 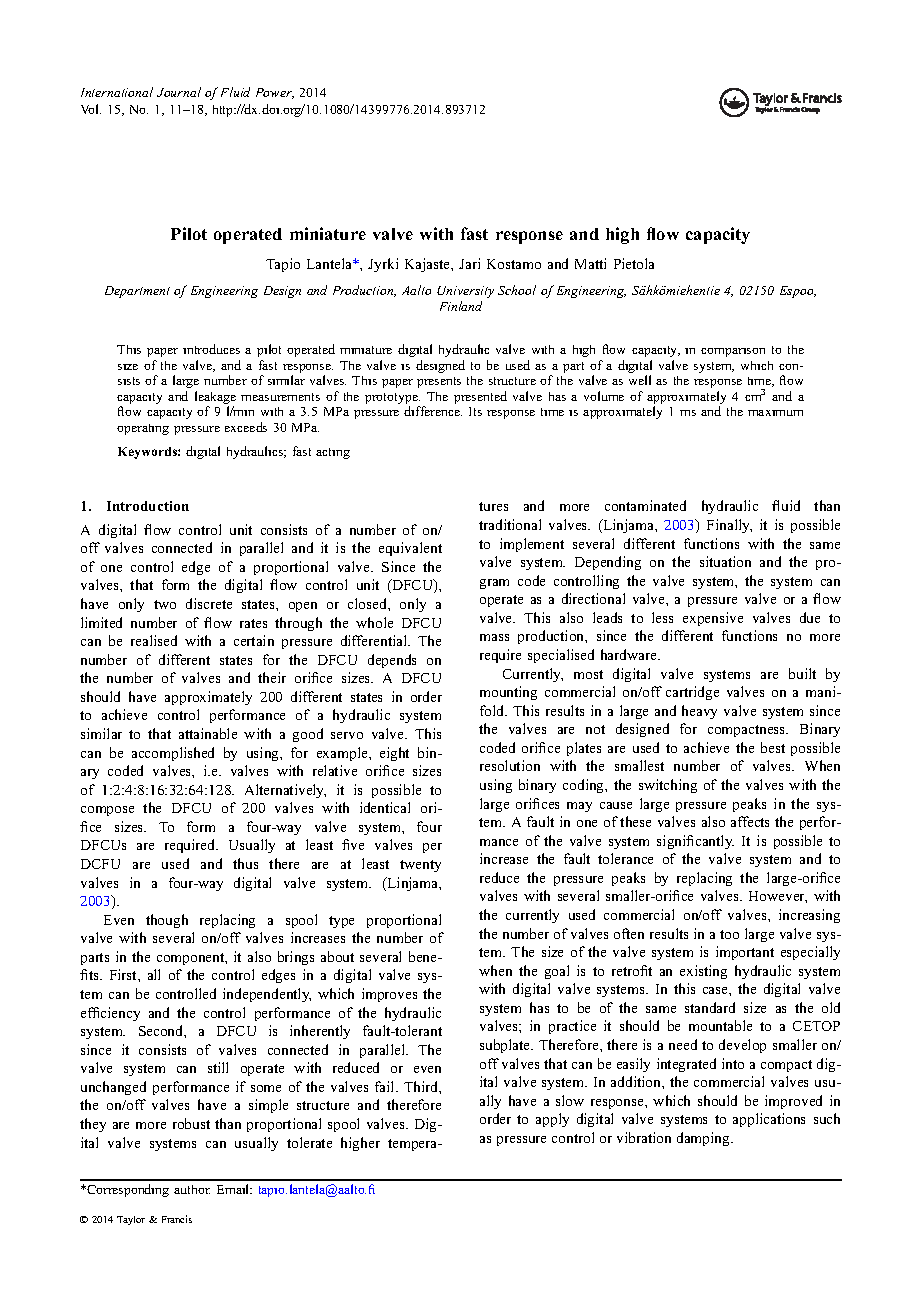 I want to click on Matti, so click(x=590, y=263).
